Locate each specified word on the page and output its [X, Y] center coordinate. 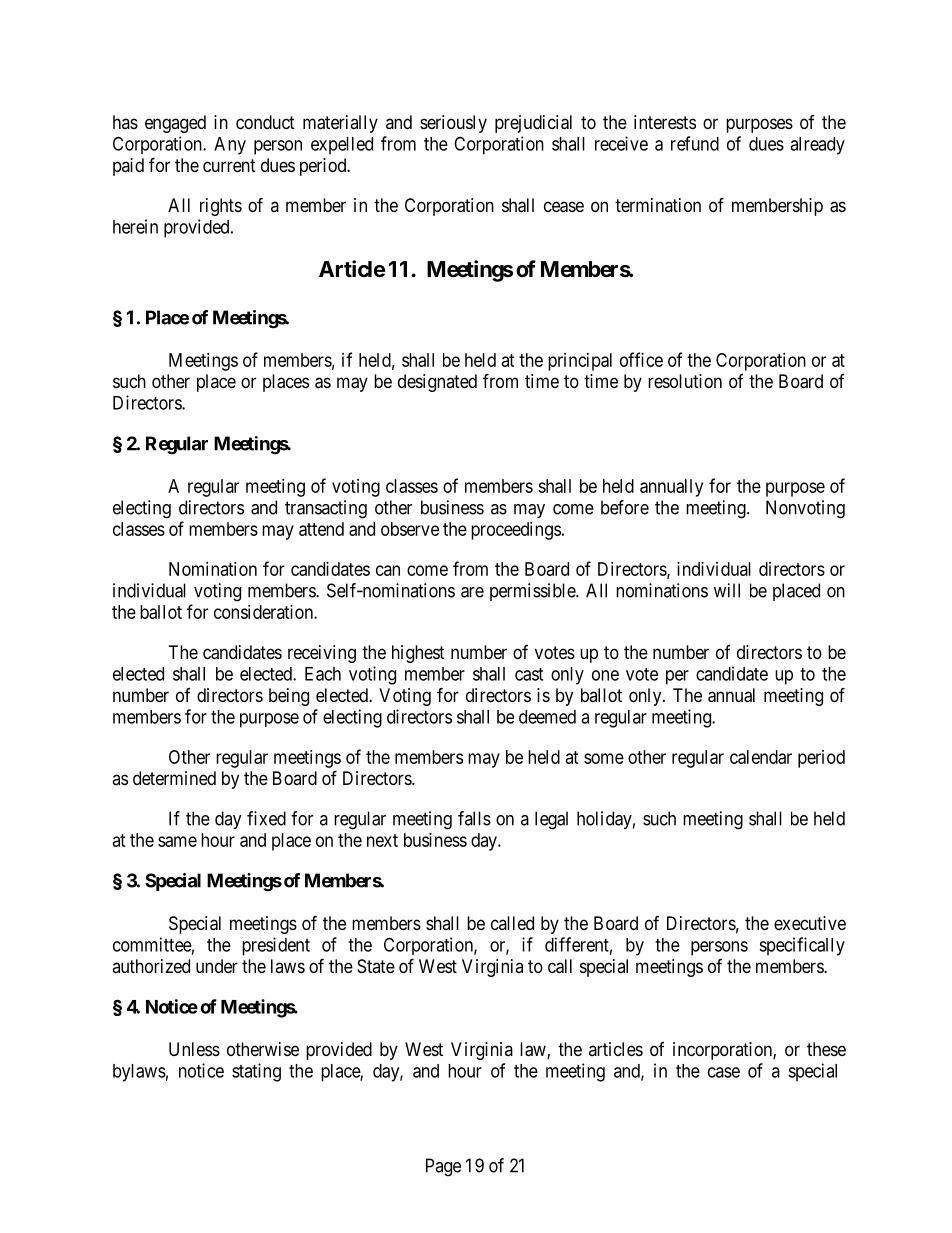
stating [256, 1072]
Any [230, 146]
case [724, 1072]
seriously [453, 124]
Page [443, 1167]
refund [695, 143]
